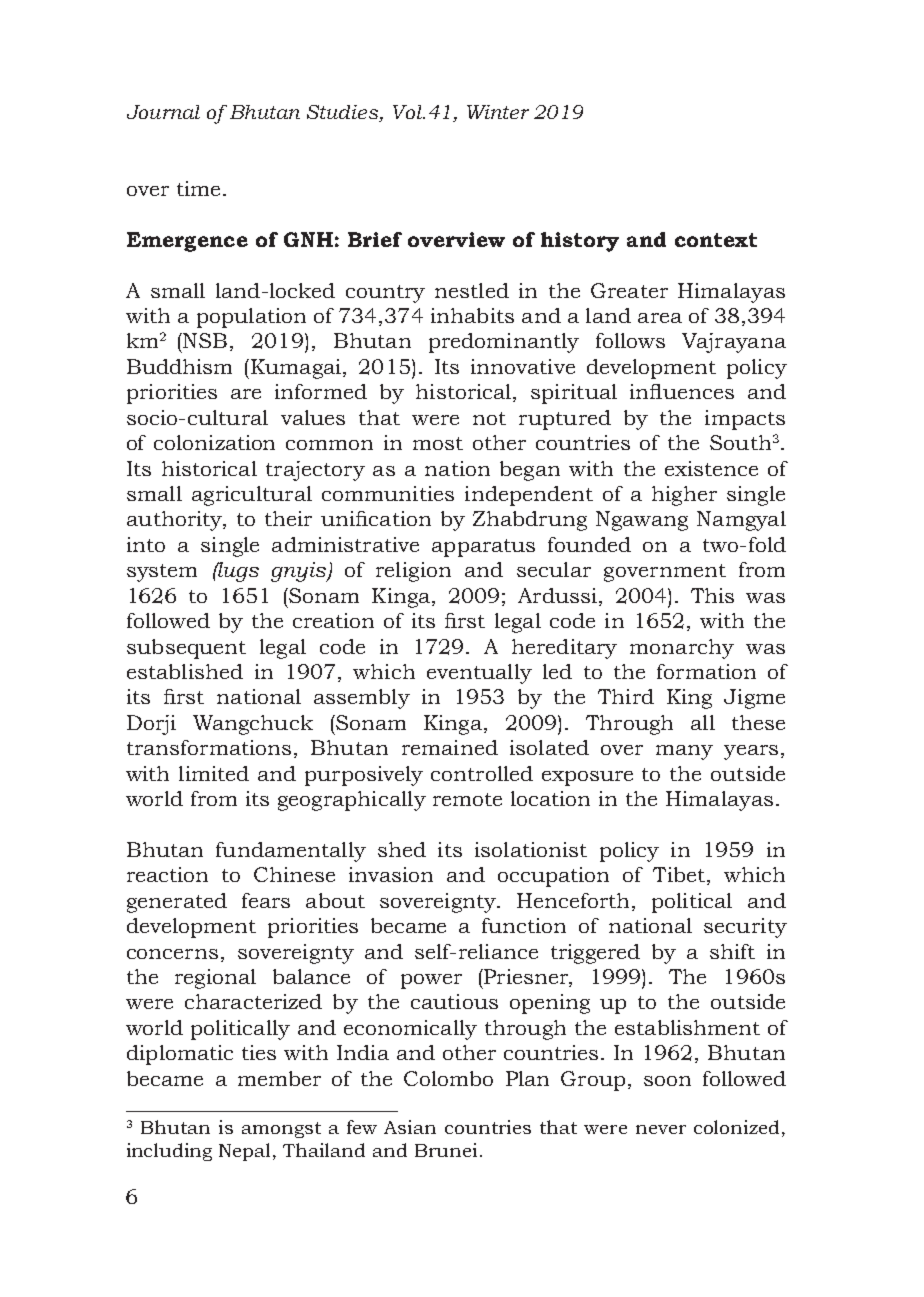 The height and width of the image is (1297, 924). Describe the element at coordinates (479, 674) in the image. I see `eventually` at that location.
